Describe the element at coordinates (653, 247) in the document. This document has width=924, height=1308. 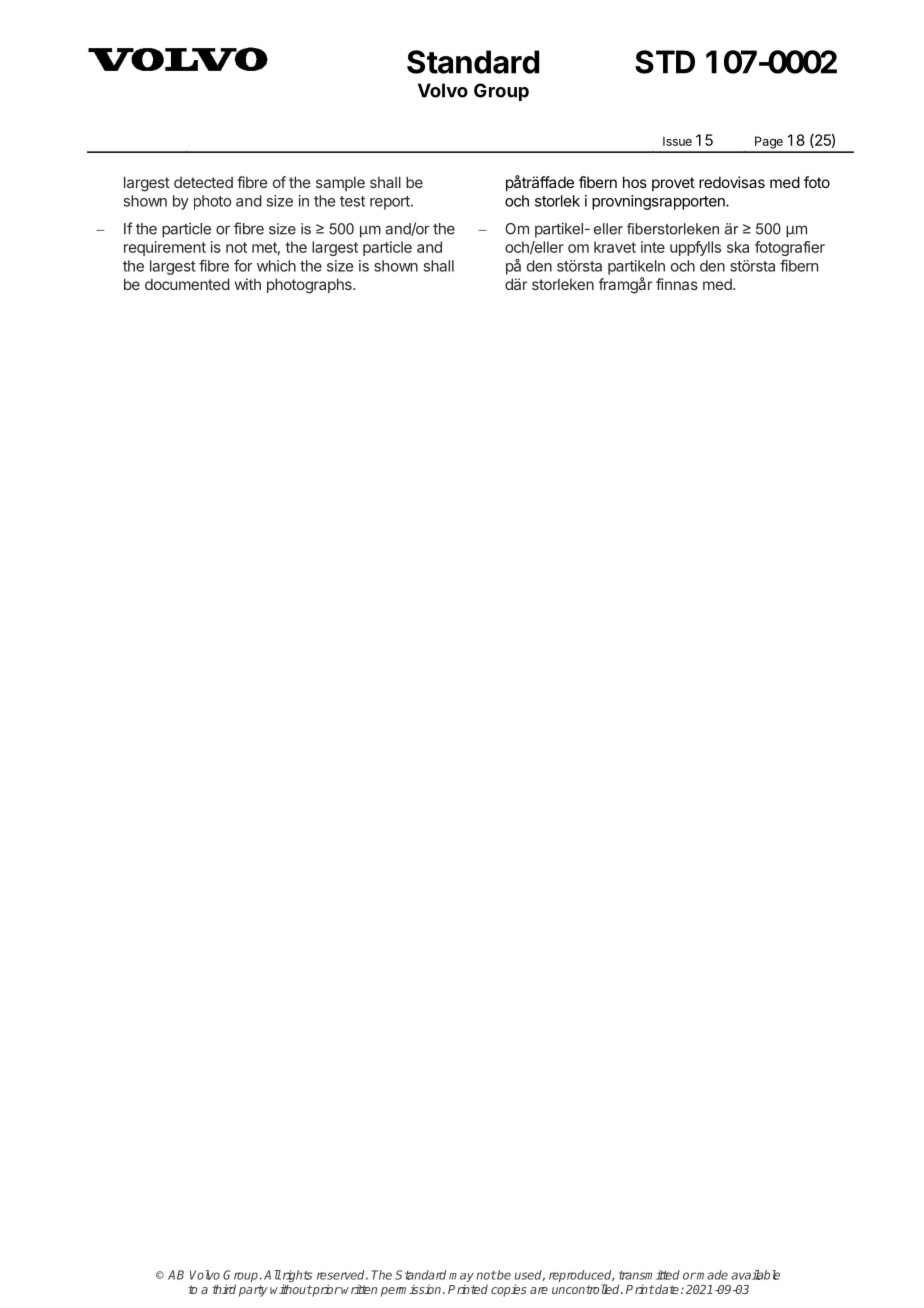
I see `inte` at that location.
